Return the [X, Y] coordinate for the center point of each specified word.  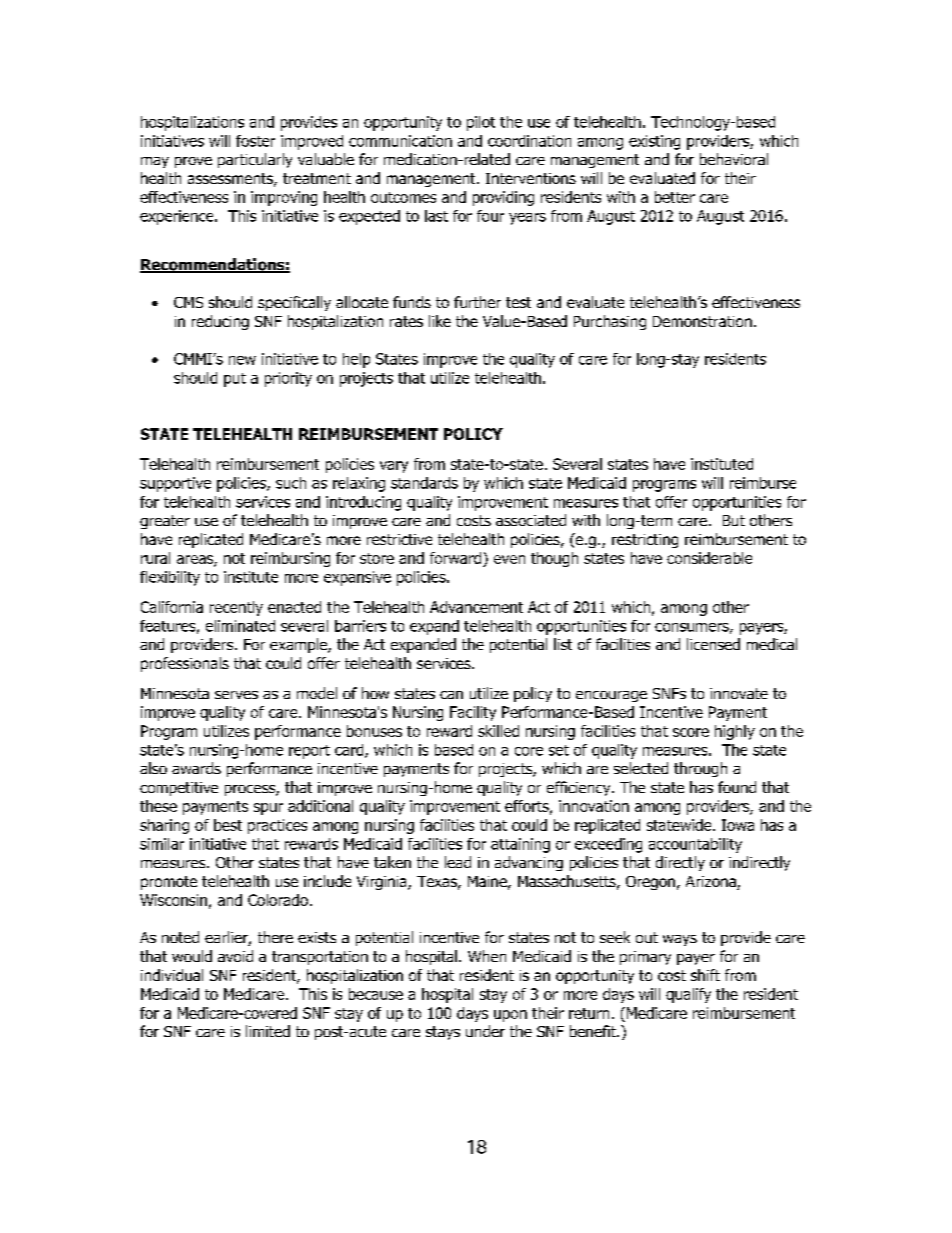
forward [455, 558]
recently [236, 608]
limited [268, 1031]
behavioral [734, 159]
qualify [688, 995]
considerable [709, 558]
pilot [481, 123]
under [485, 1031]
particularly [255, 160]
